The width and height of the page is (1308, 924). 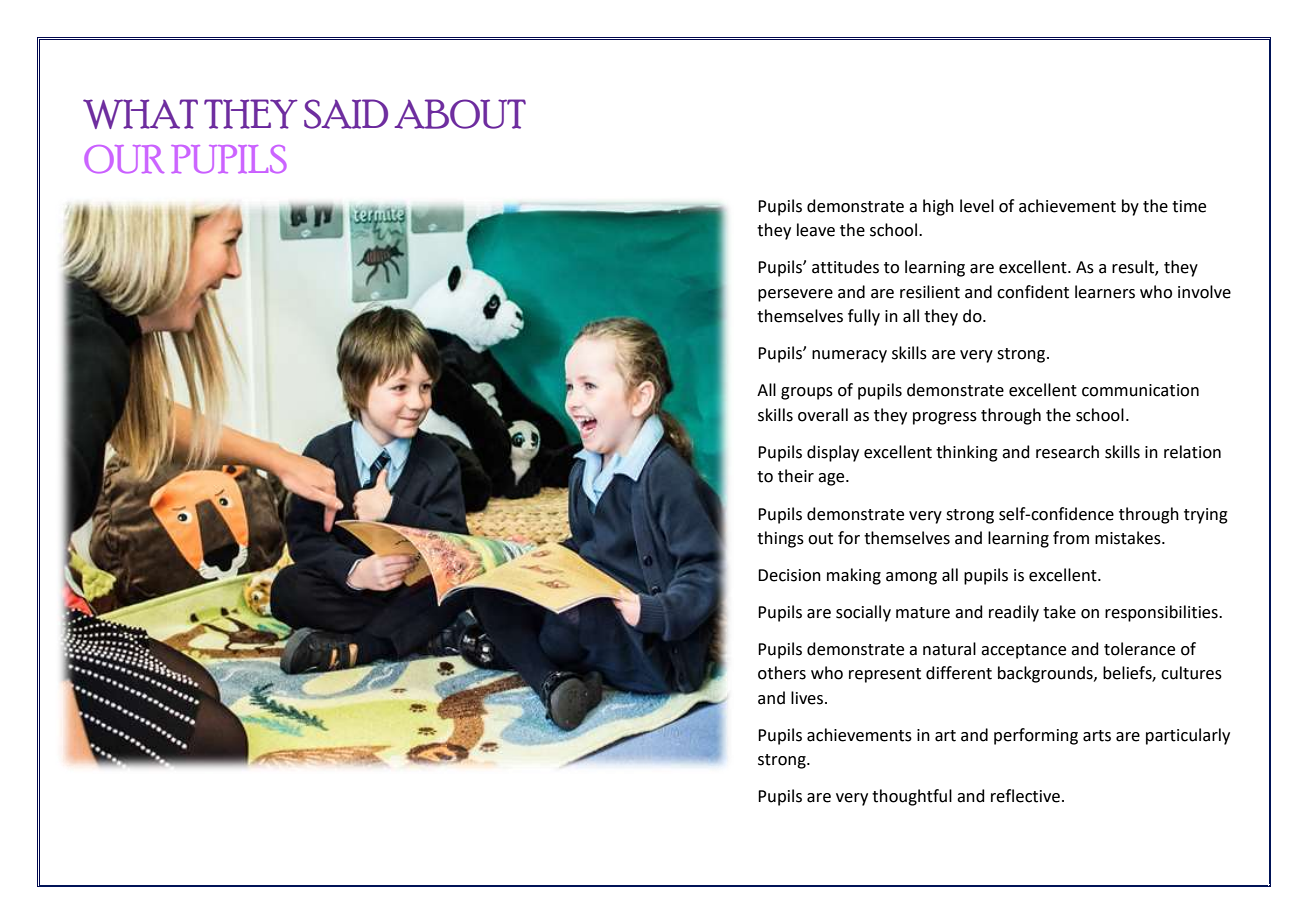 I want to click on socially, so click(x=863, y=613).
